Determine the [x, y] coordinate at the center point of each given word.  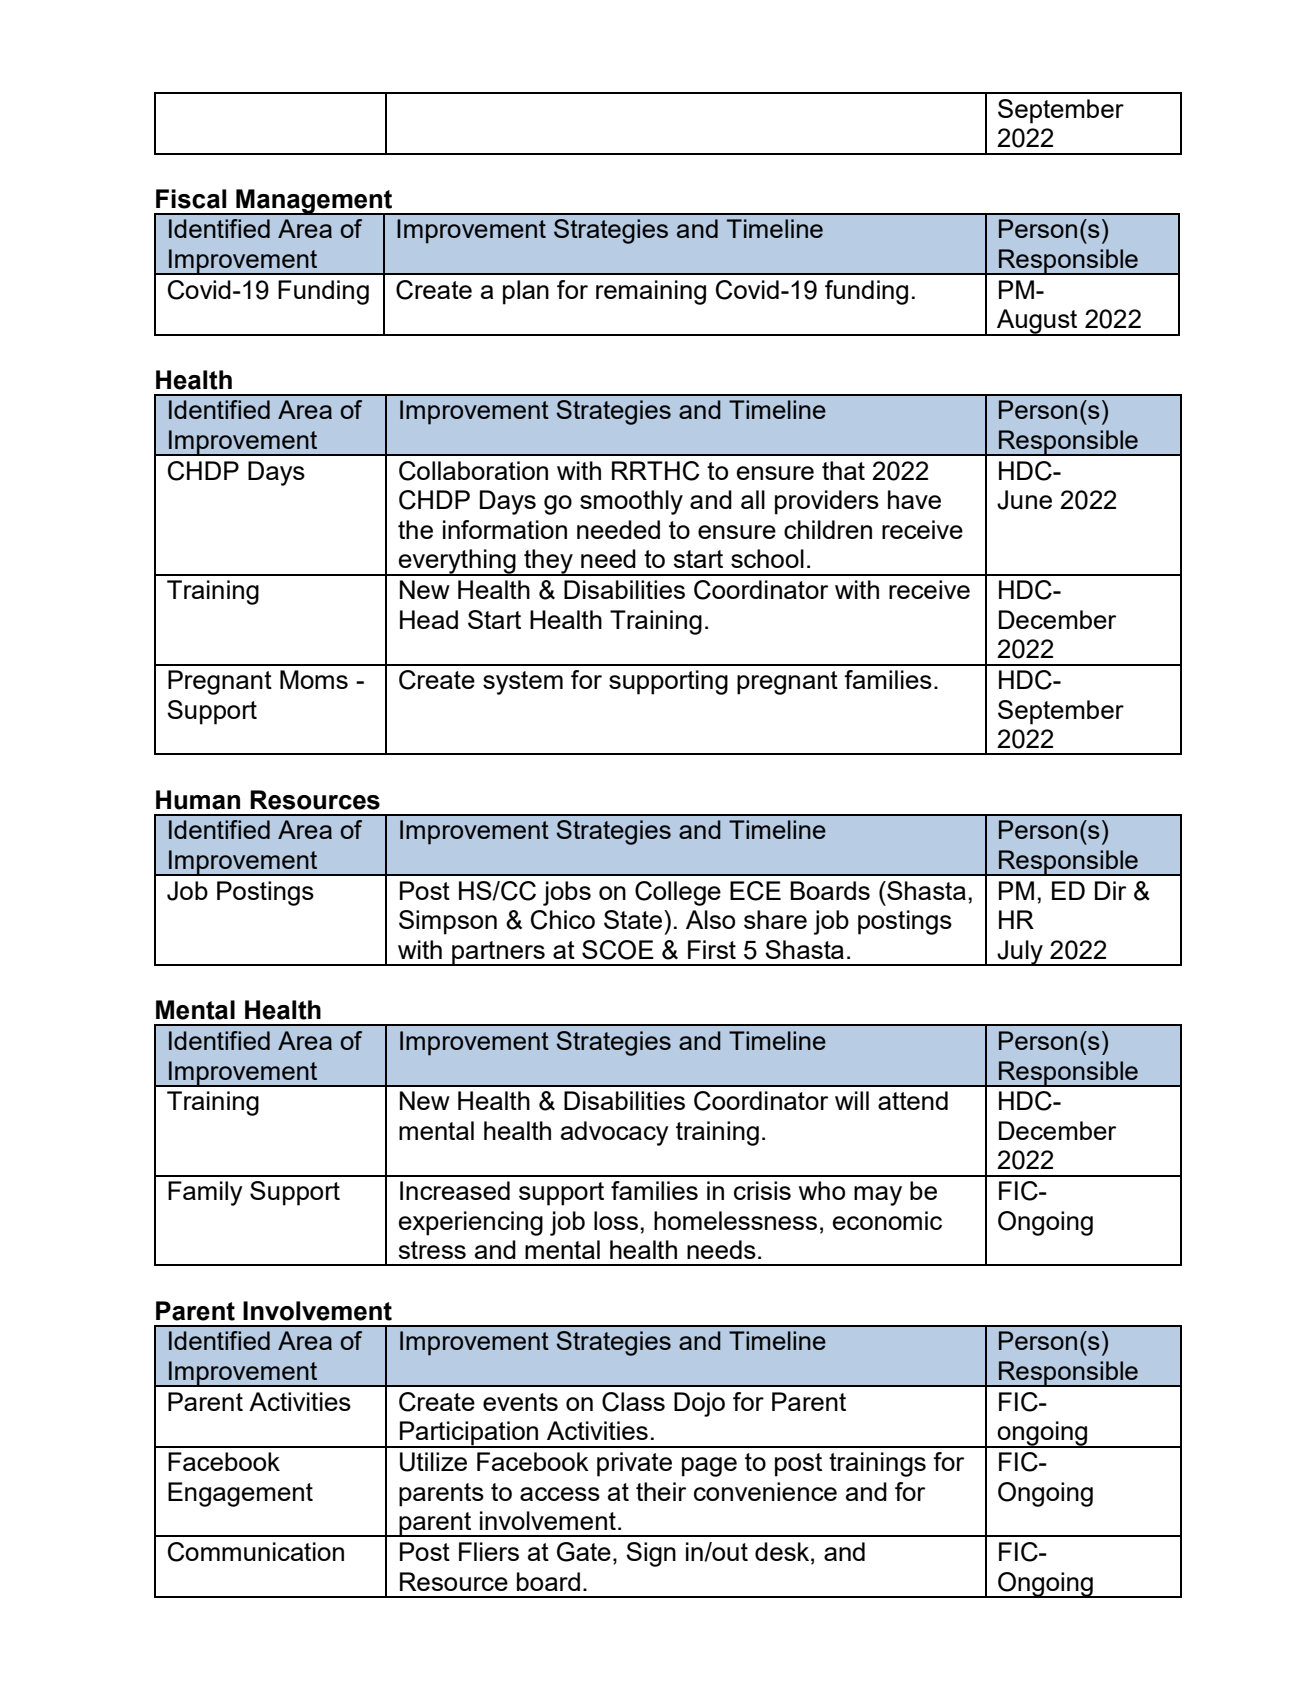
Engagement [240, 1494]
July [1020, 953]
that [843, 470]
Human [198, 800]
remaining [651, 292]
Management [314, 202]
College [678, 893]
